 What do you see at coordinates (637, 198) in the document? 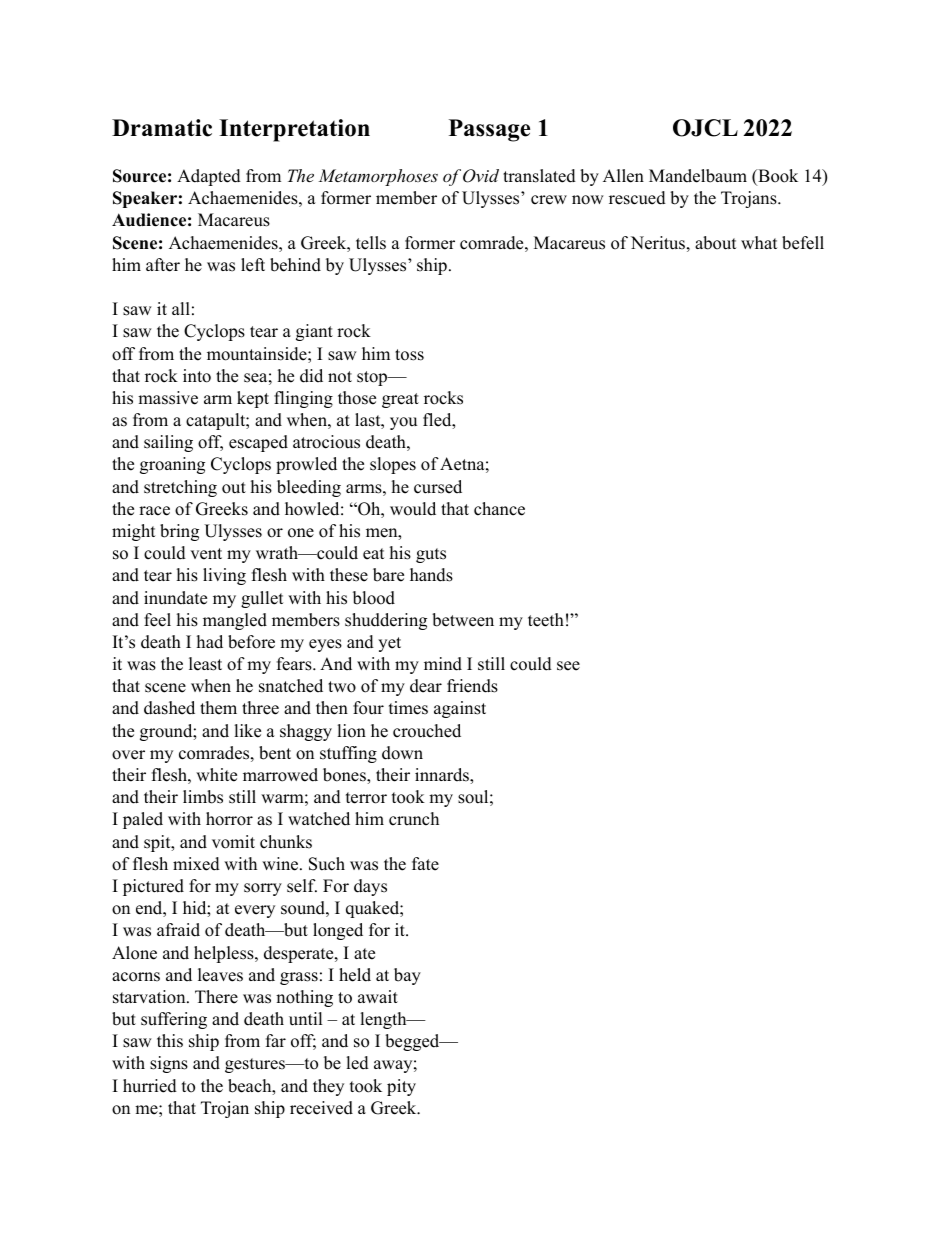
I see `rescued` at bounding box center [637, 198].
